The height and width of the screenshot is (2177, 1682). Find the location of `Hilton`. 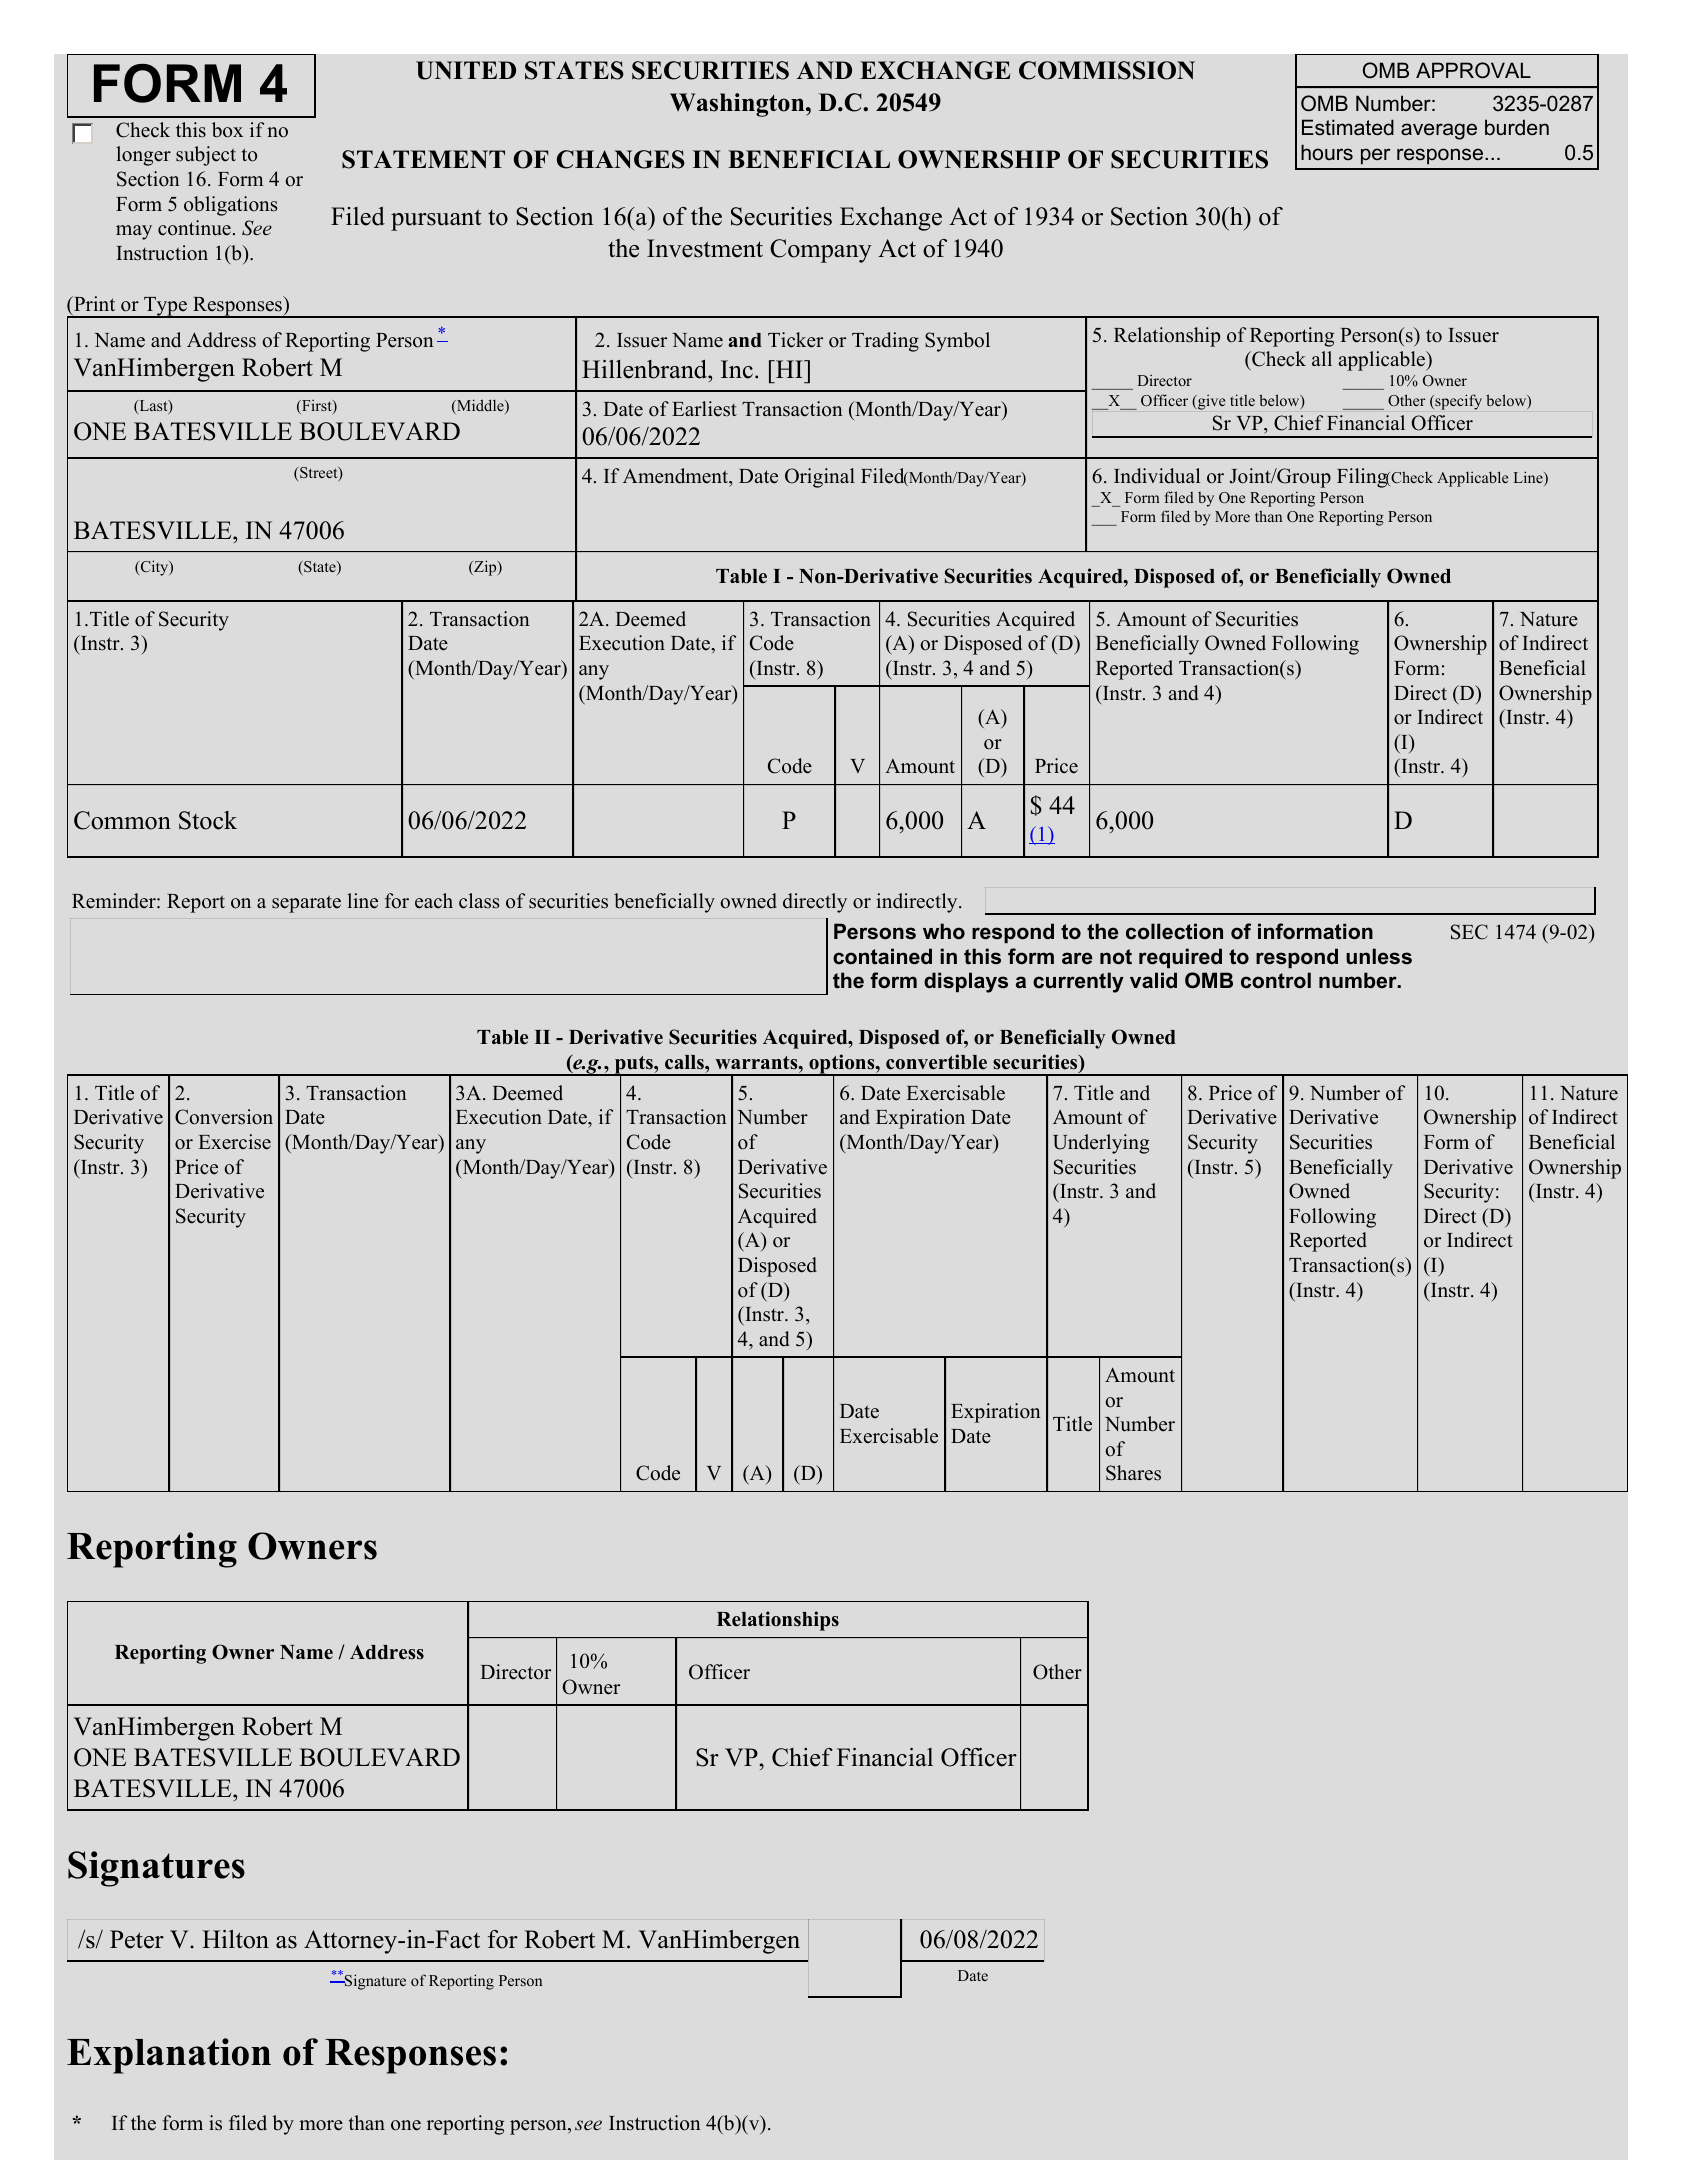

Hilton is located at coordinates (235, 1939).
